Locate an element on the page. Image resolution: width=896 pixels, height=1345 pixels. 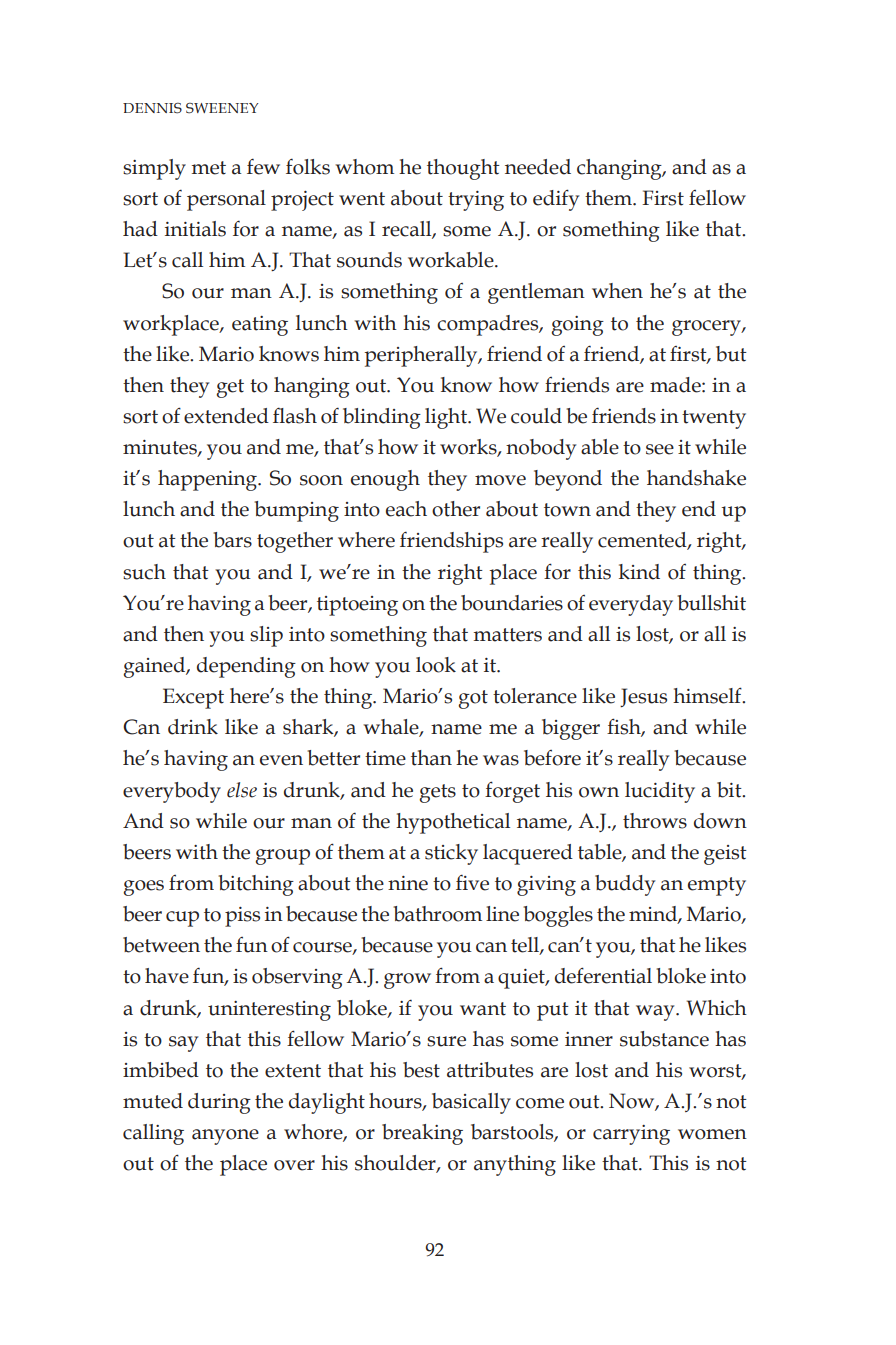
else is located at coordinates (242, 790).
